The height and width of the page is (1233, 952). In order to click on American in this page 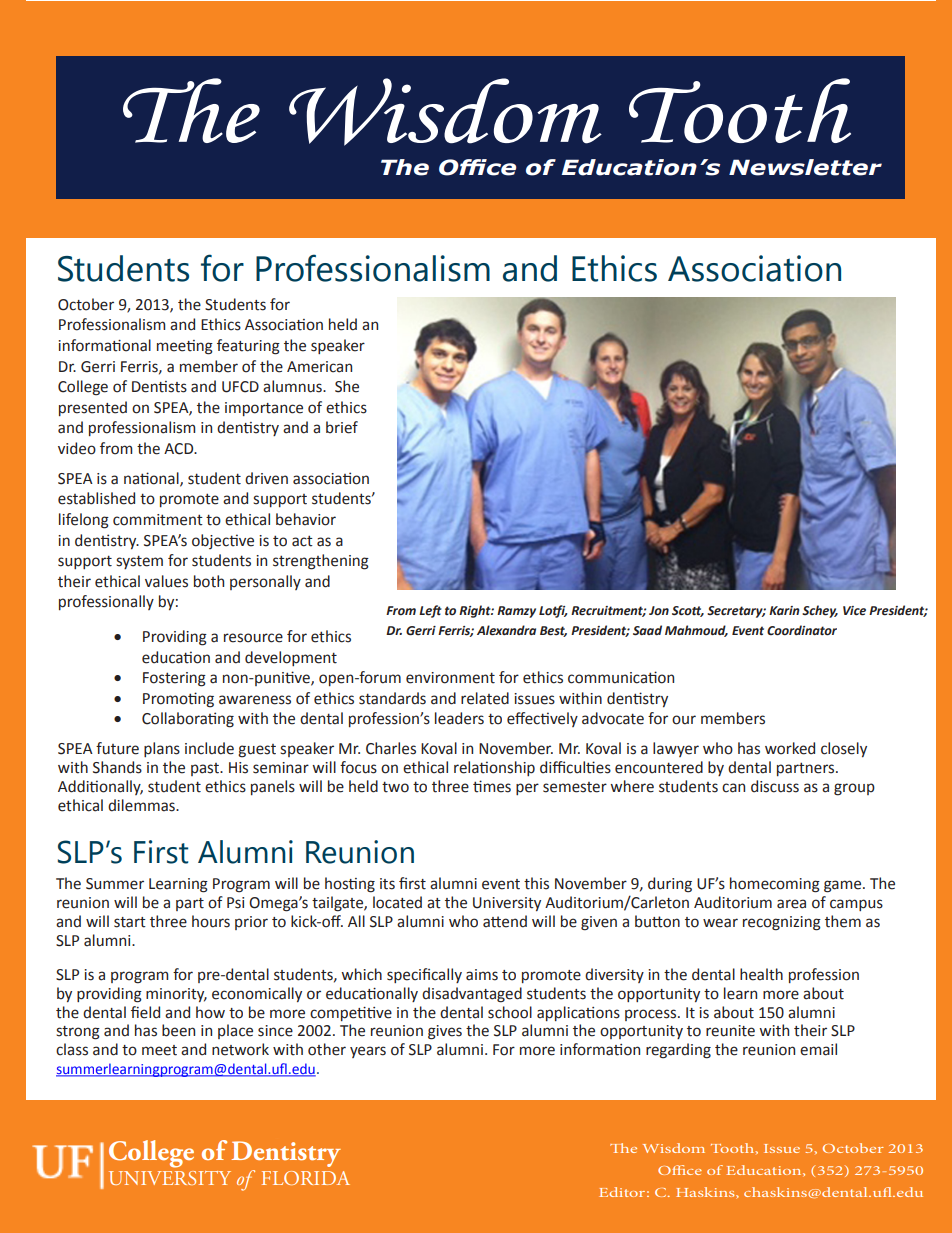, I will do `click(319, 367)`.
